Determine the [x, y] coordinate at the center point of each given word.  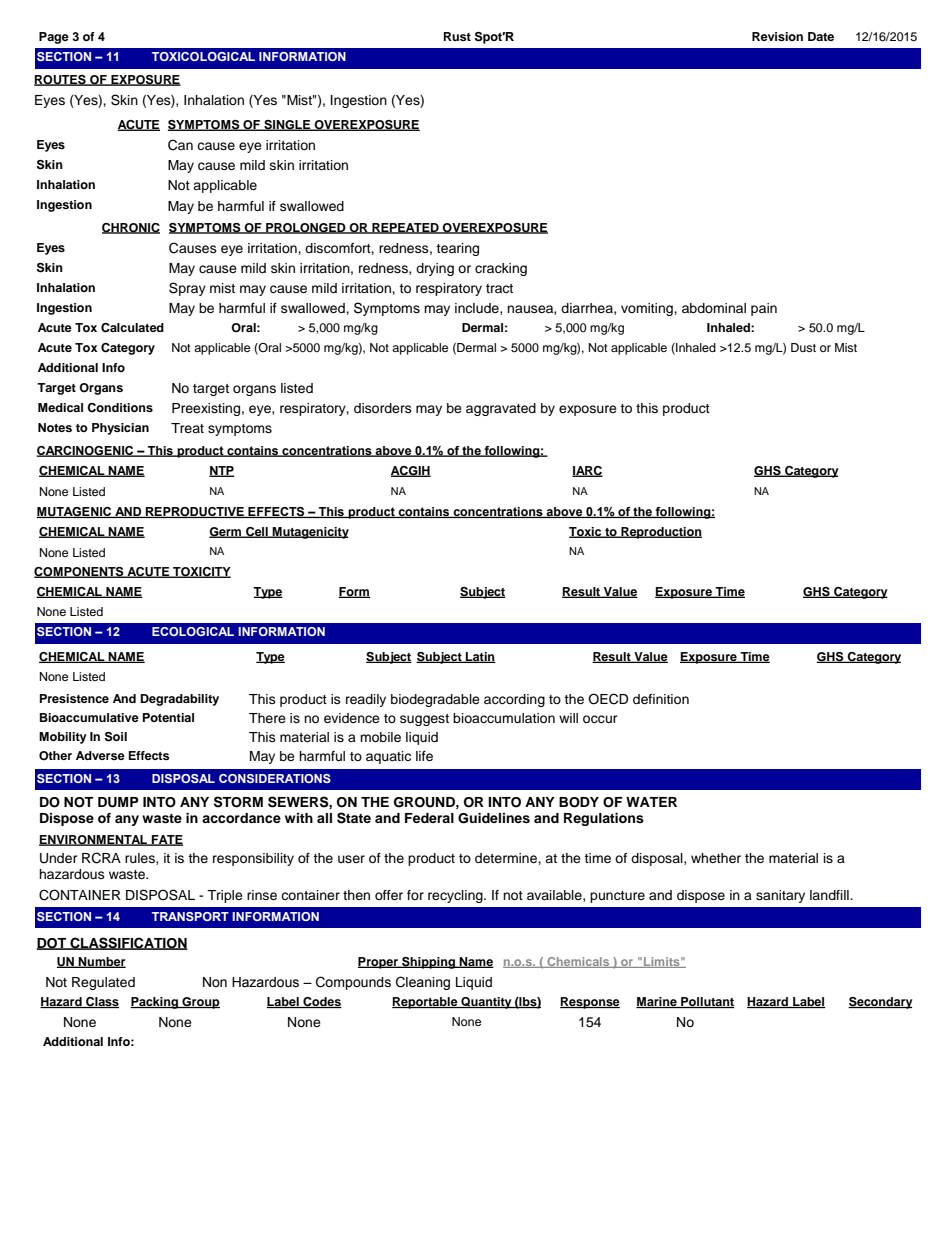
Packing [155, 1003]
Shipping [428, 963]
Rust [457, 36]
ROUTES [61, 80]
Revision [777, 36]
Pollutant [706, 1002]
